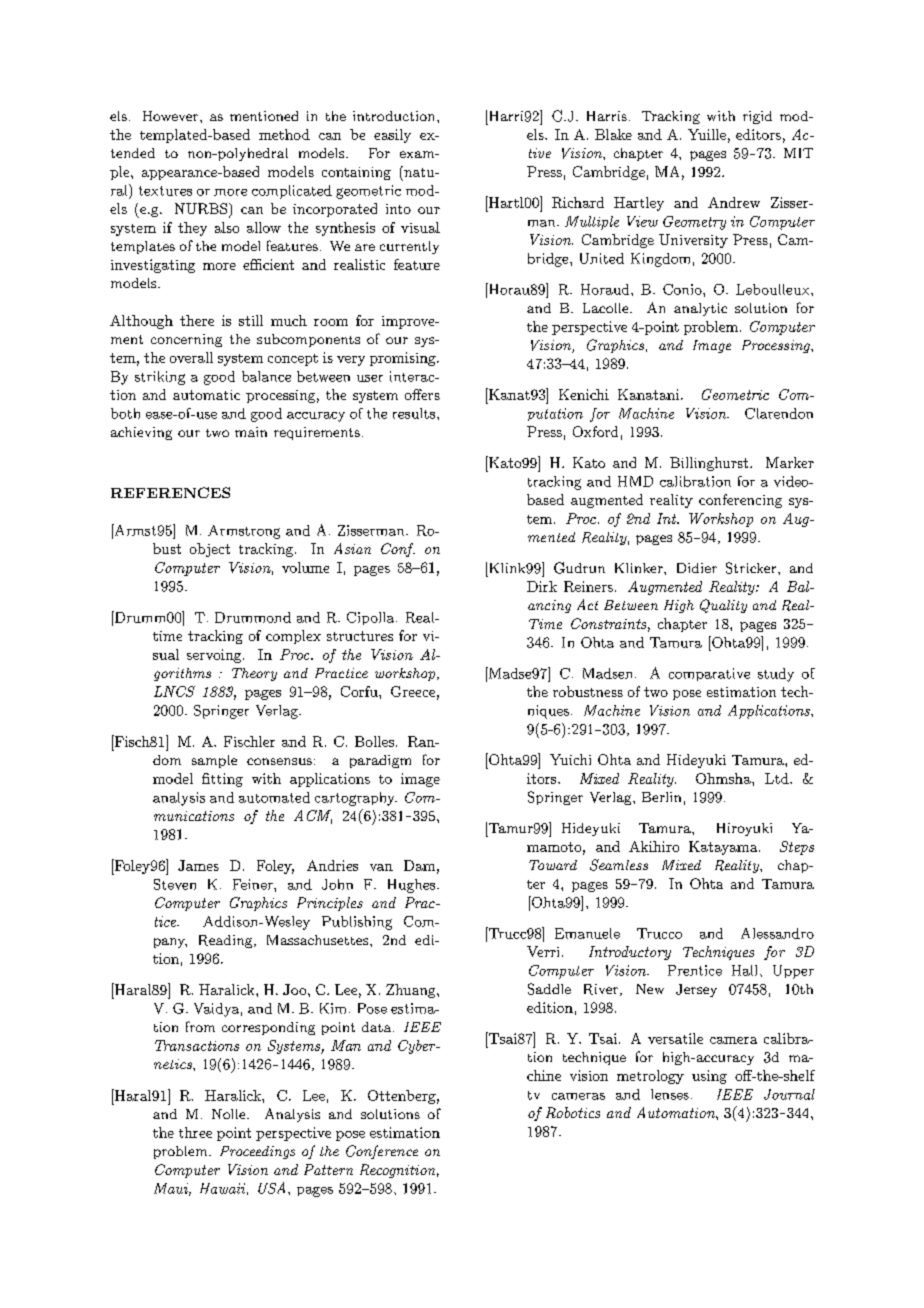 This screenshot has width=924, height=1308. Describe the element at coordinates (195, 1132) in the screenshot. I see `three` at that location.
